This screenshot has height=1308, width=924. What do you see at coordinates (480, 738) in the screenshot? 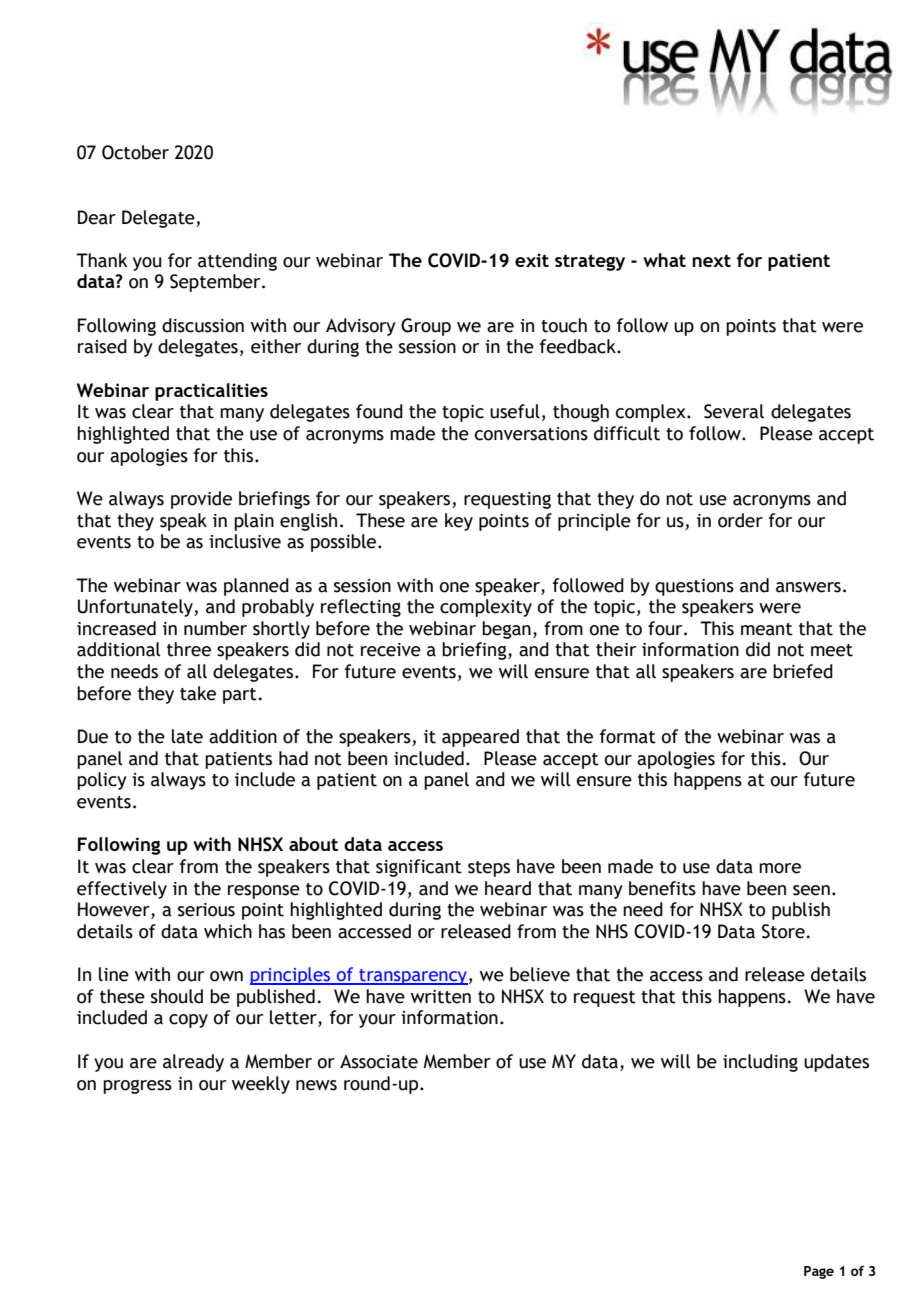
I see `appeared` at bounding box center [480, 738].
